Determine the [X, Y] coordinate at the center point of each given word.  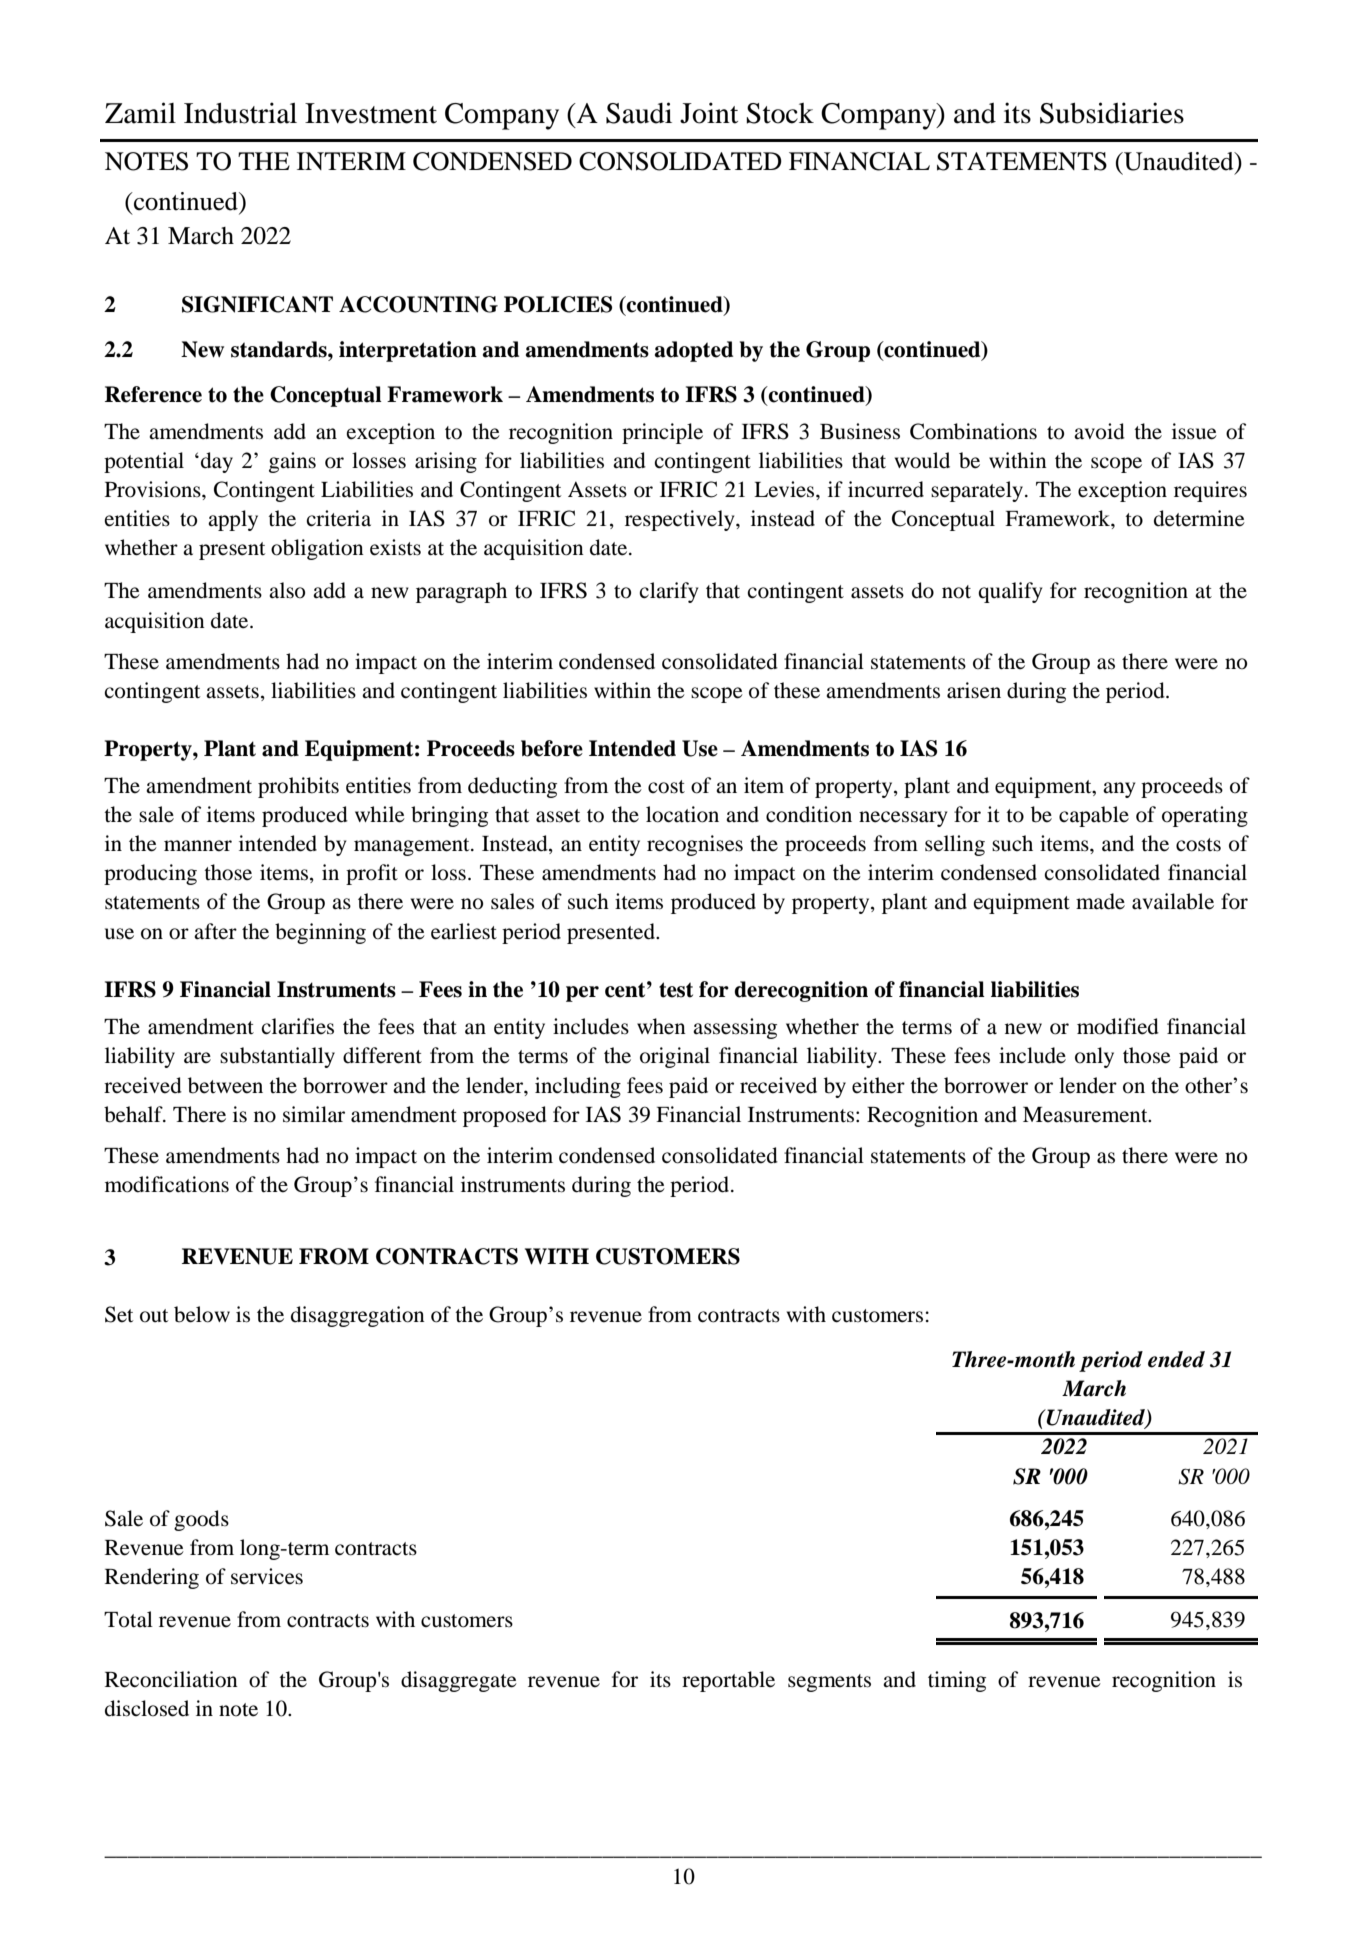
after [215, 931]
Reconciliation [171, 1679]
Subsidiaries [1112, 113]
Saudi [639, 113]
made [1100, 901]
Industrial [240, 113]
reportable [728, 1681]
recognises [695, 845]
